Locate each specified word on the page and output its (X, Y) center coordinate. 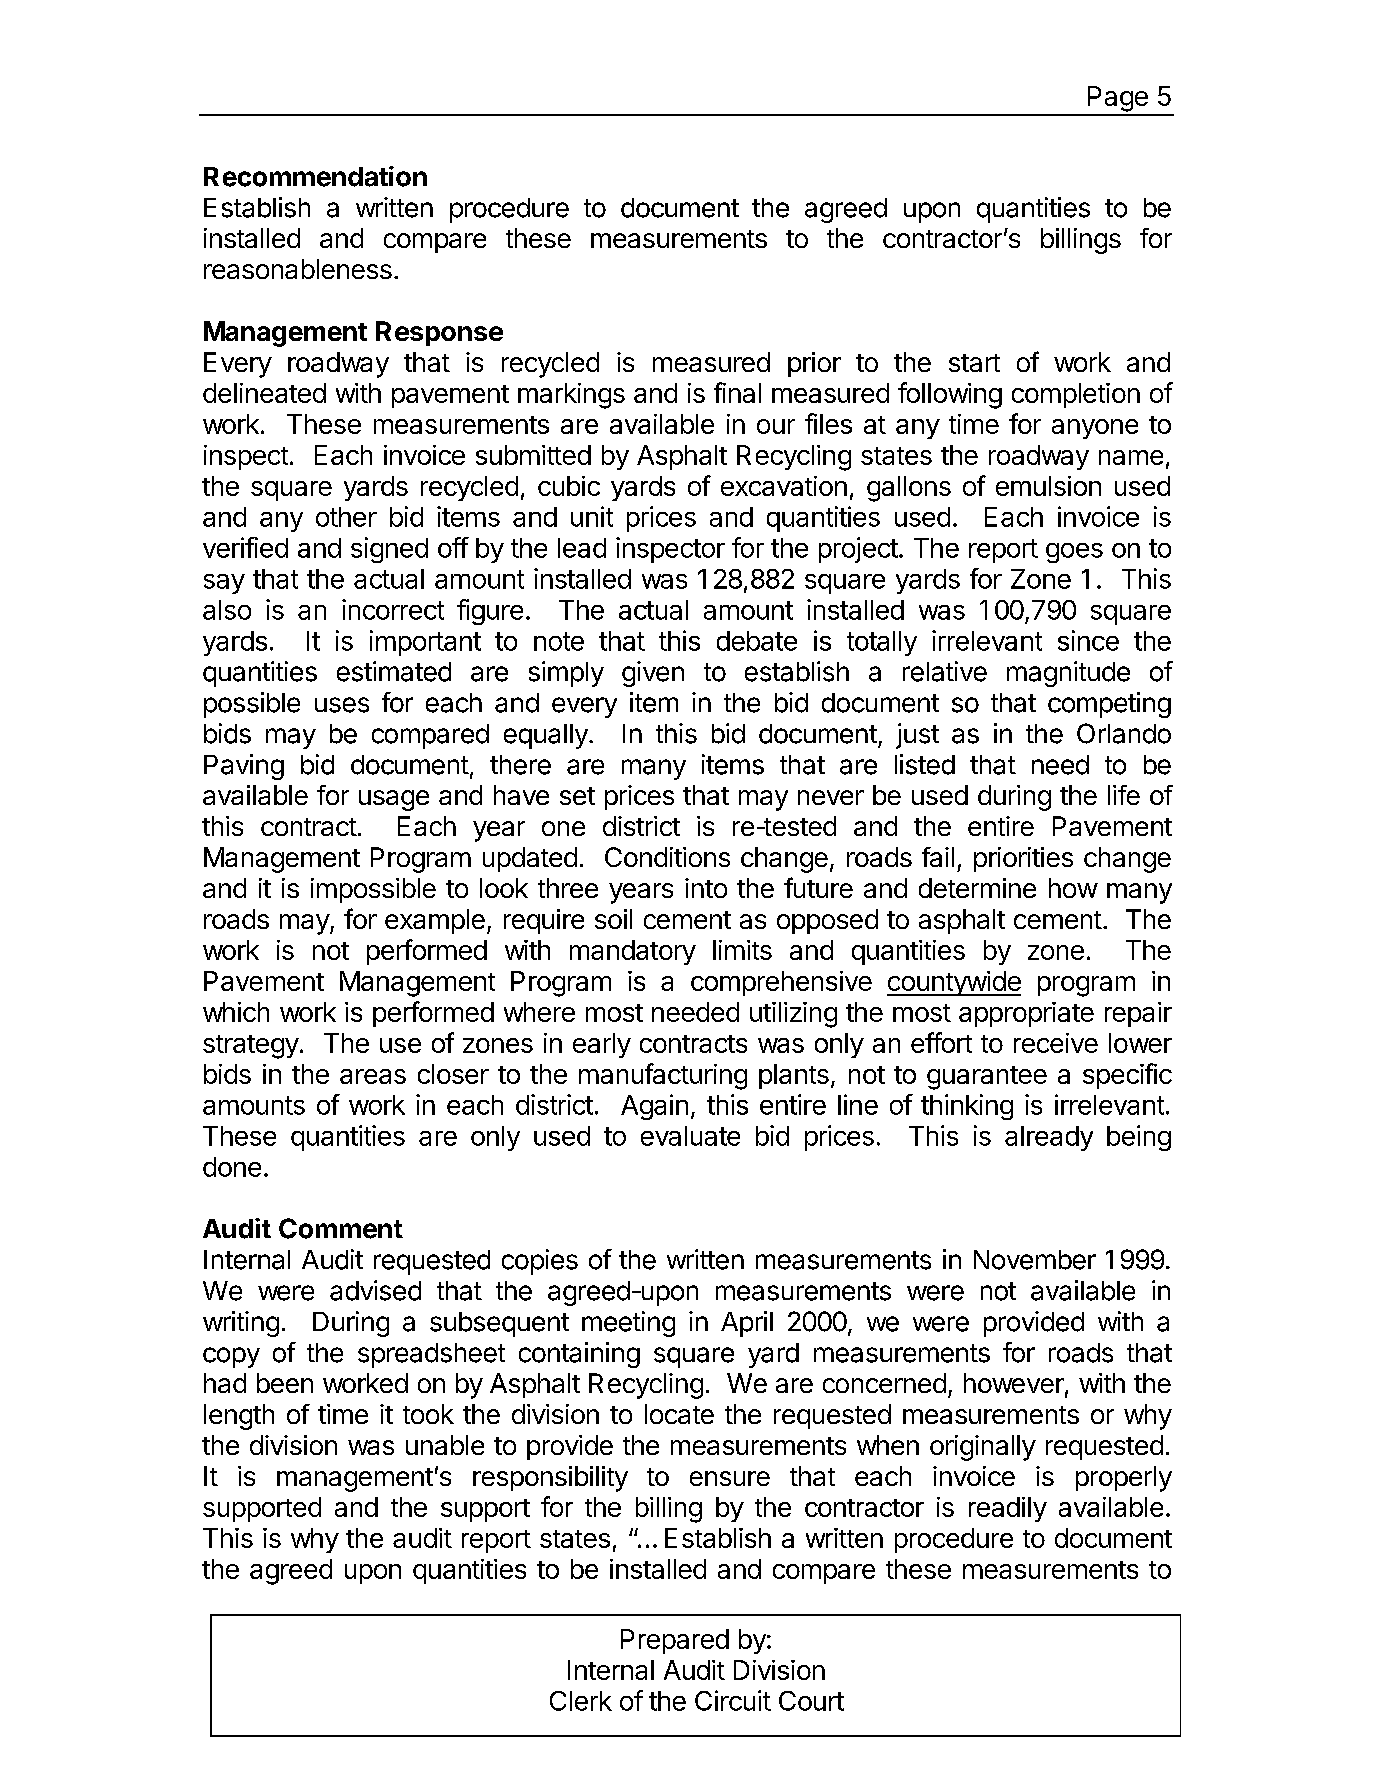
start (974, 363)
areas (373, 1076)
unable (445, 1445)
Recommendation (315, 176)
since (1088, 640)
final (737, 392)
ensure (730, 1478)
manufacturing (663, 1076)
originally (983, 1448)
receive (1056, 1043)
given (653, 674)
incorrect (393, 609)
